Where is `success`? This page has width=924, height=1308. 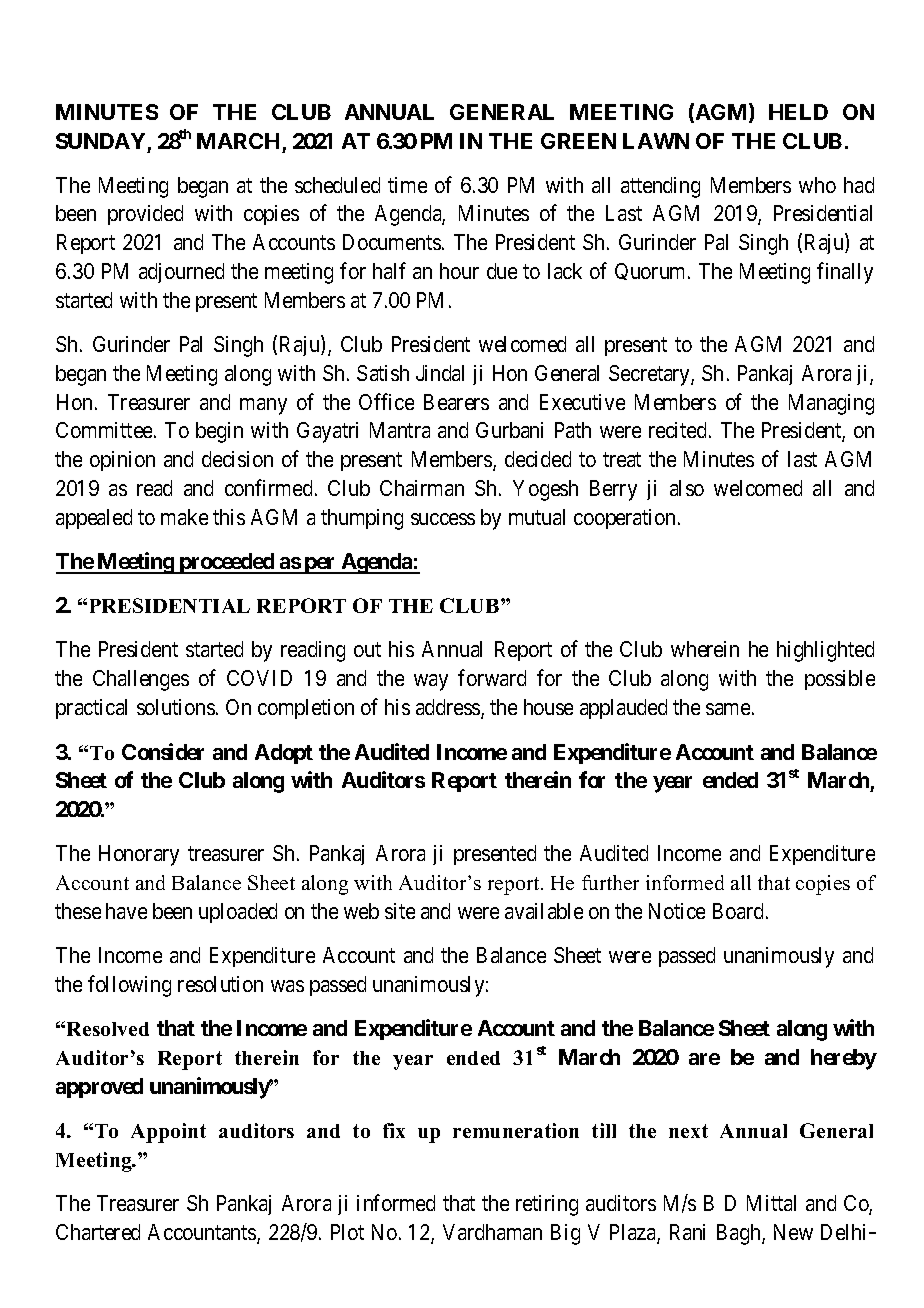 success is located at coordinates (443, 519).
